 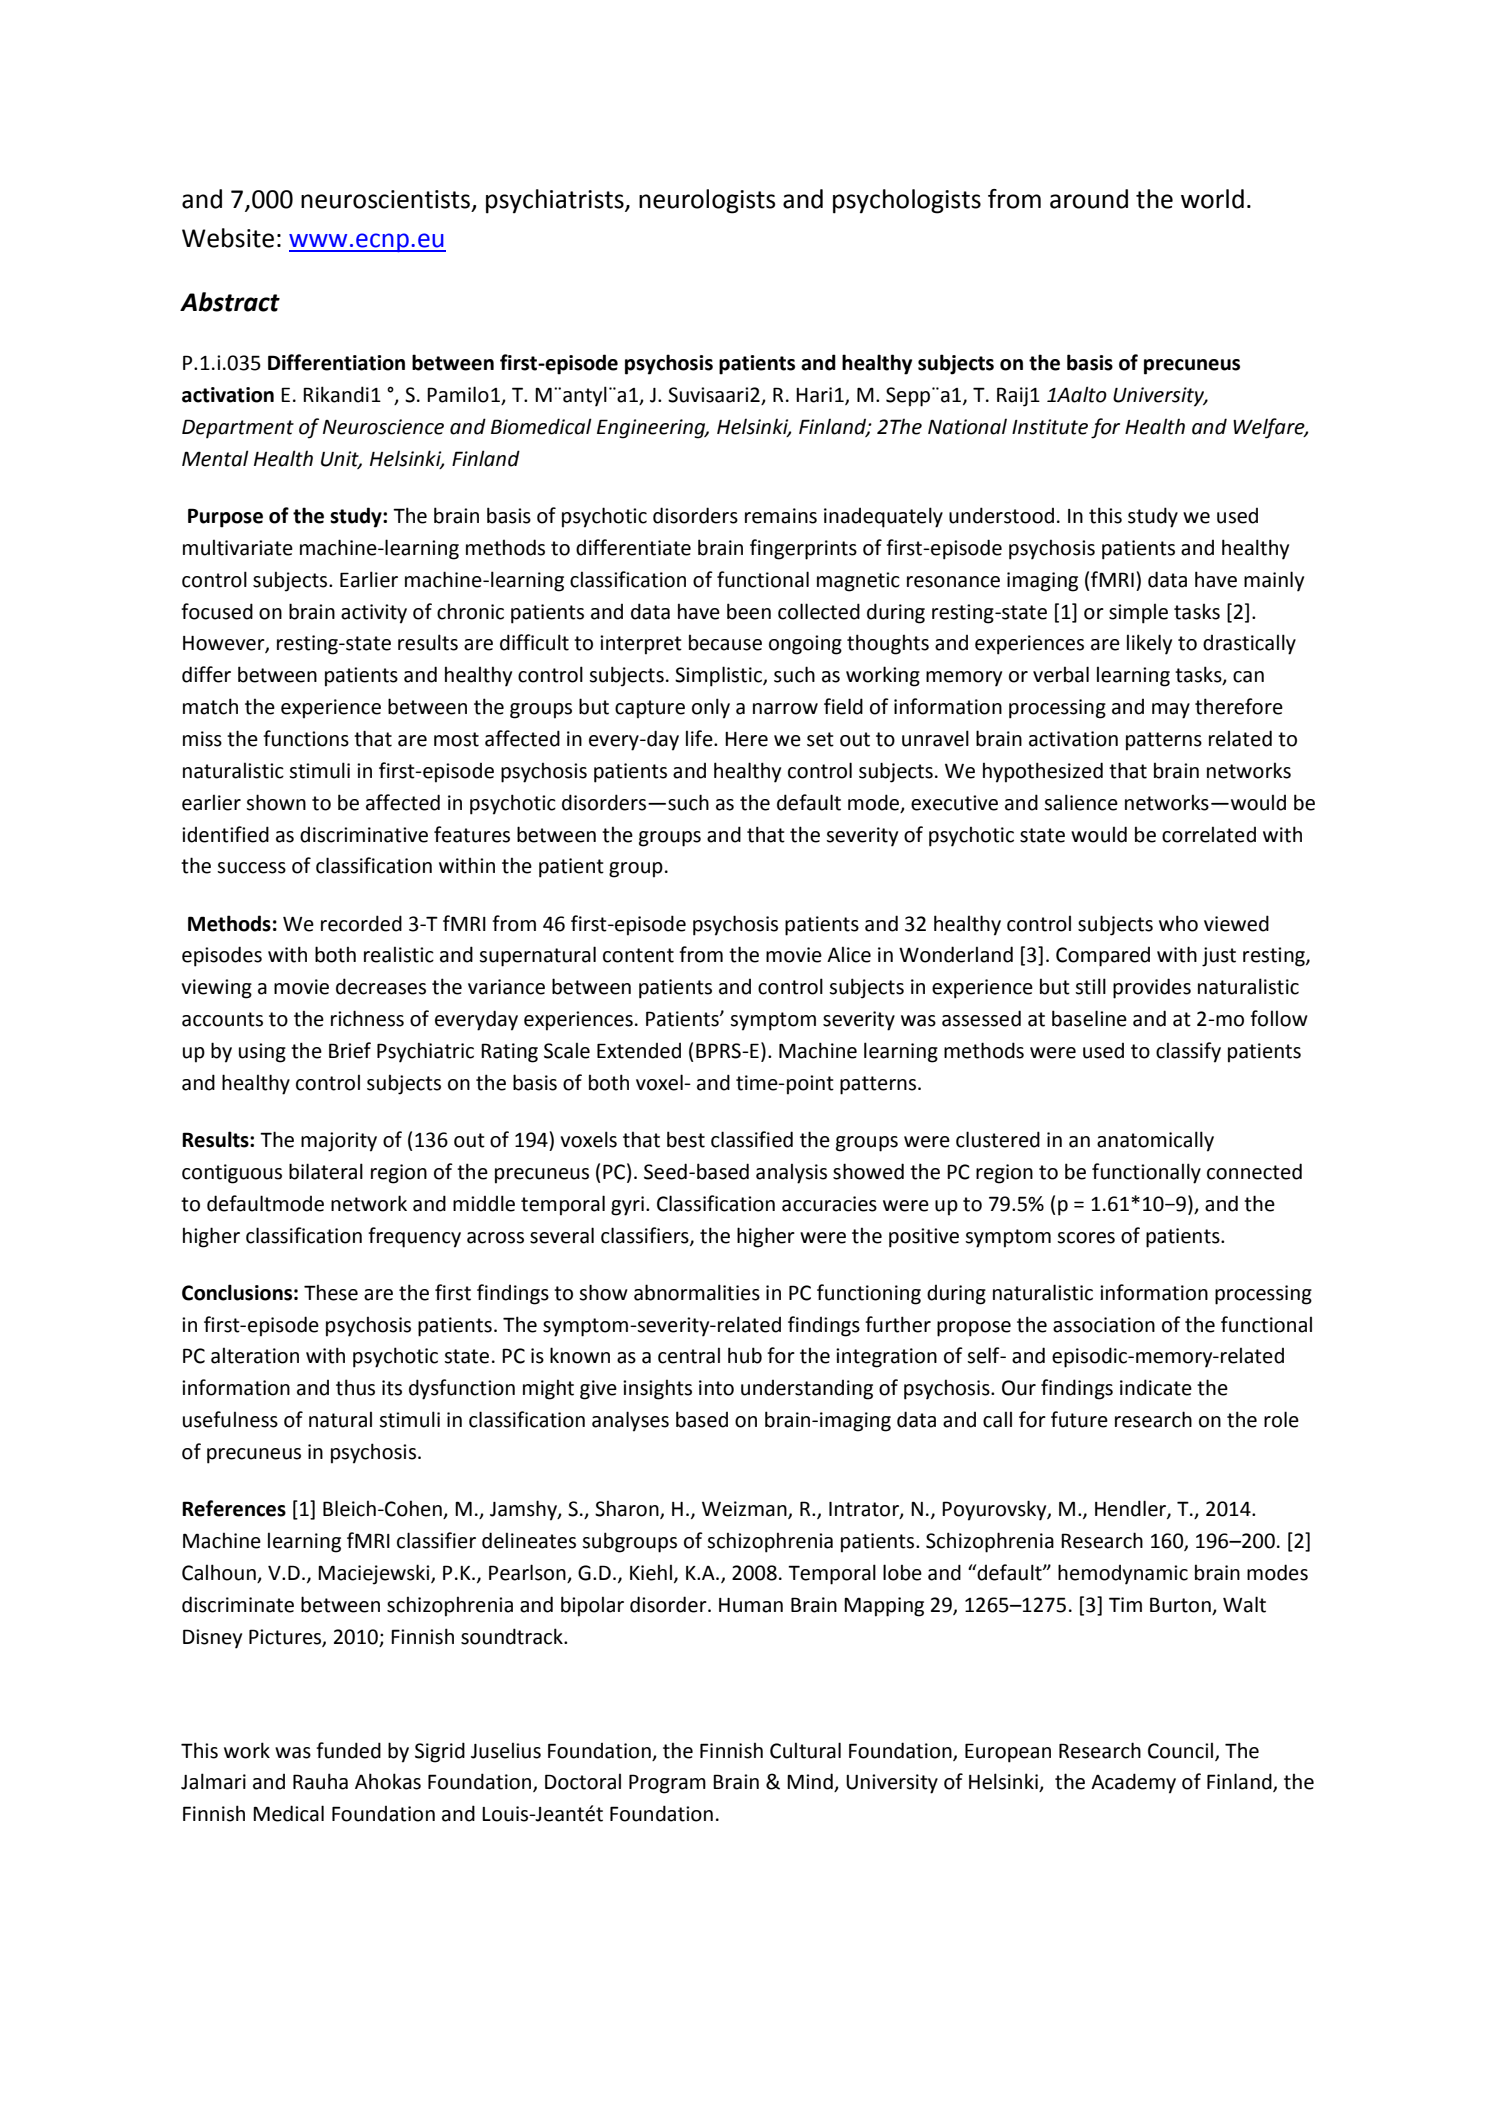 I want to click on indicate, so click(x=1156, y=1387).
